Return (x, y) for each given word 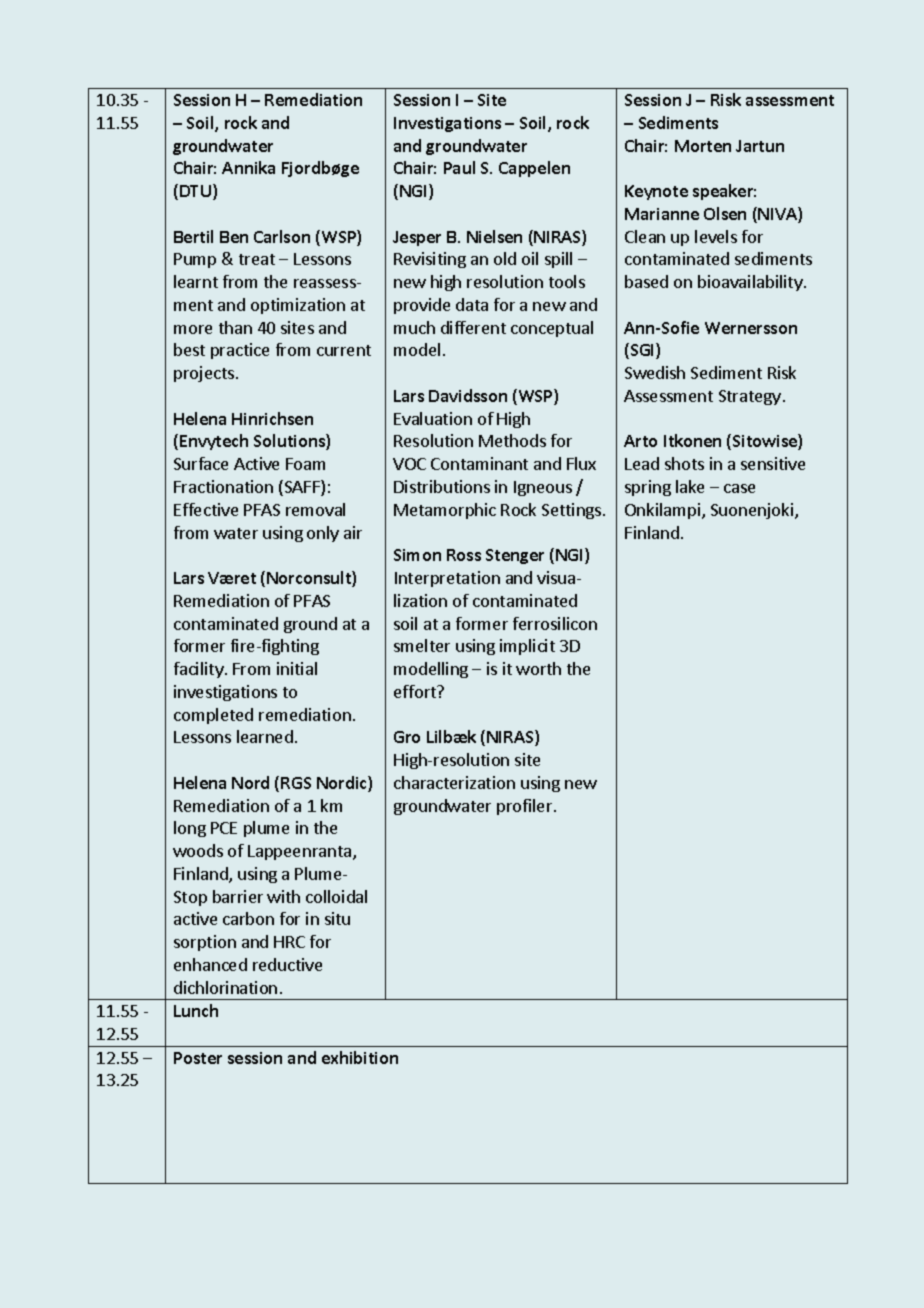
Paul (459, 167)
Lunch (196, 1010)
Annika (248, 167)
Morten (703, 146)
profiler (526, 807)
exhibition (360, 1057)
